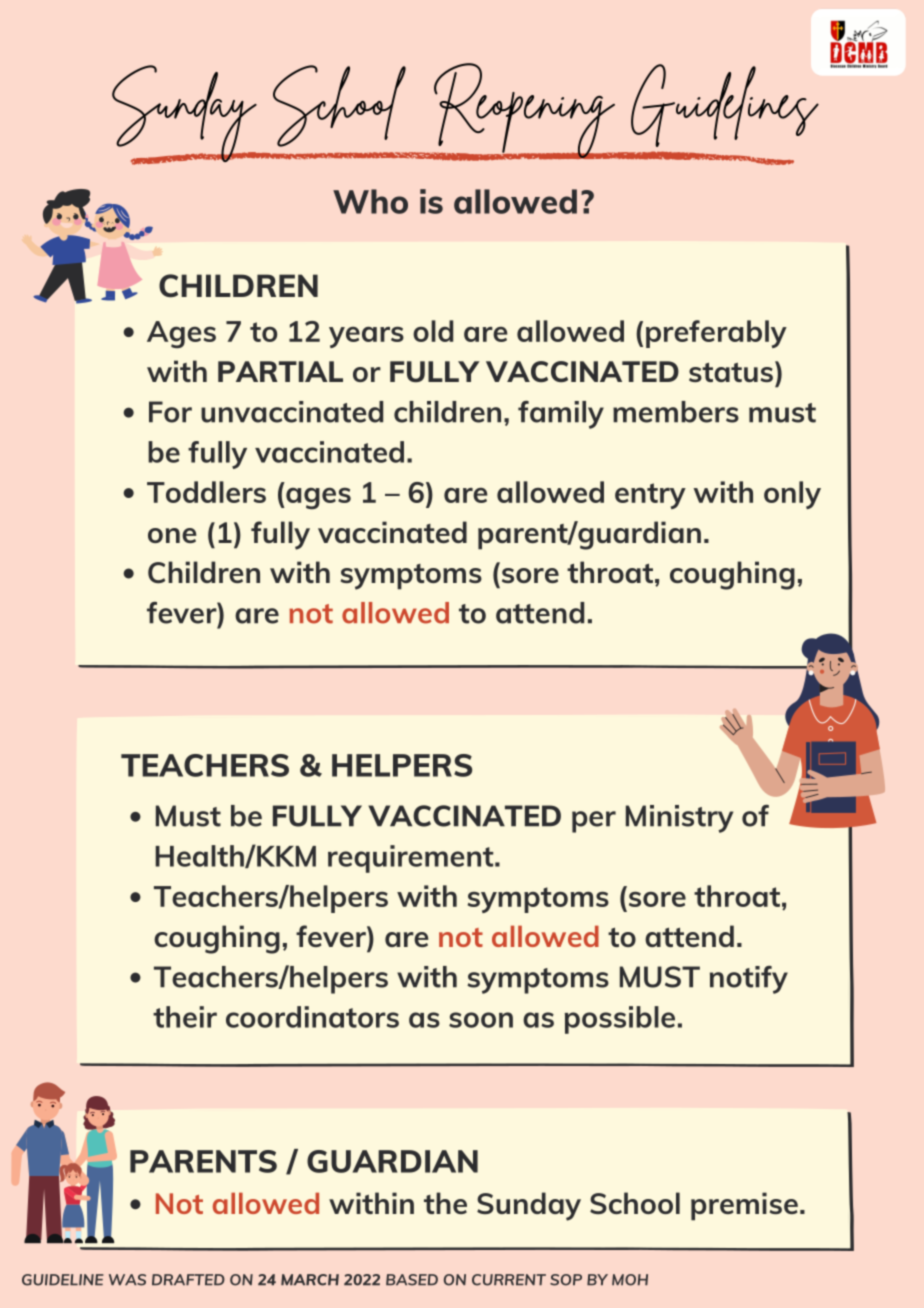  Describe the element at coordinates (561, 415) in the screenshot. I see `family` at that location.
